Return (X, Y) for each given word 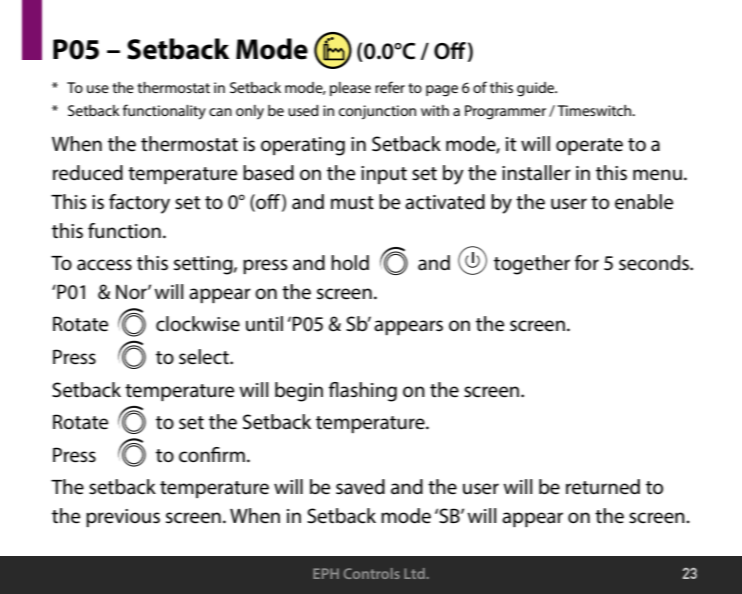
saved (360, 487)
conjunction (377, 112)
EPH (326, 573)
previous (123, 518)
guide (537, 89)
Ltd (415, 573)
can (220, 112)
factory (139, 204)
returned (603, 487)
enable (644, 202)
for (587, 262)
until (264, 324)
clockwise (198, 324)
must (352, 203)
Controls (372, 573)
